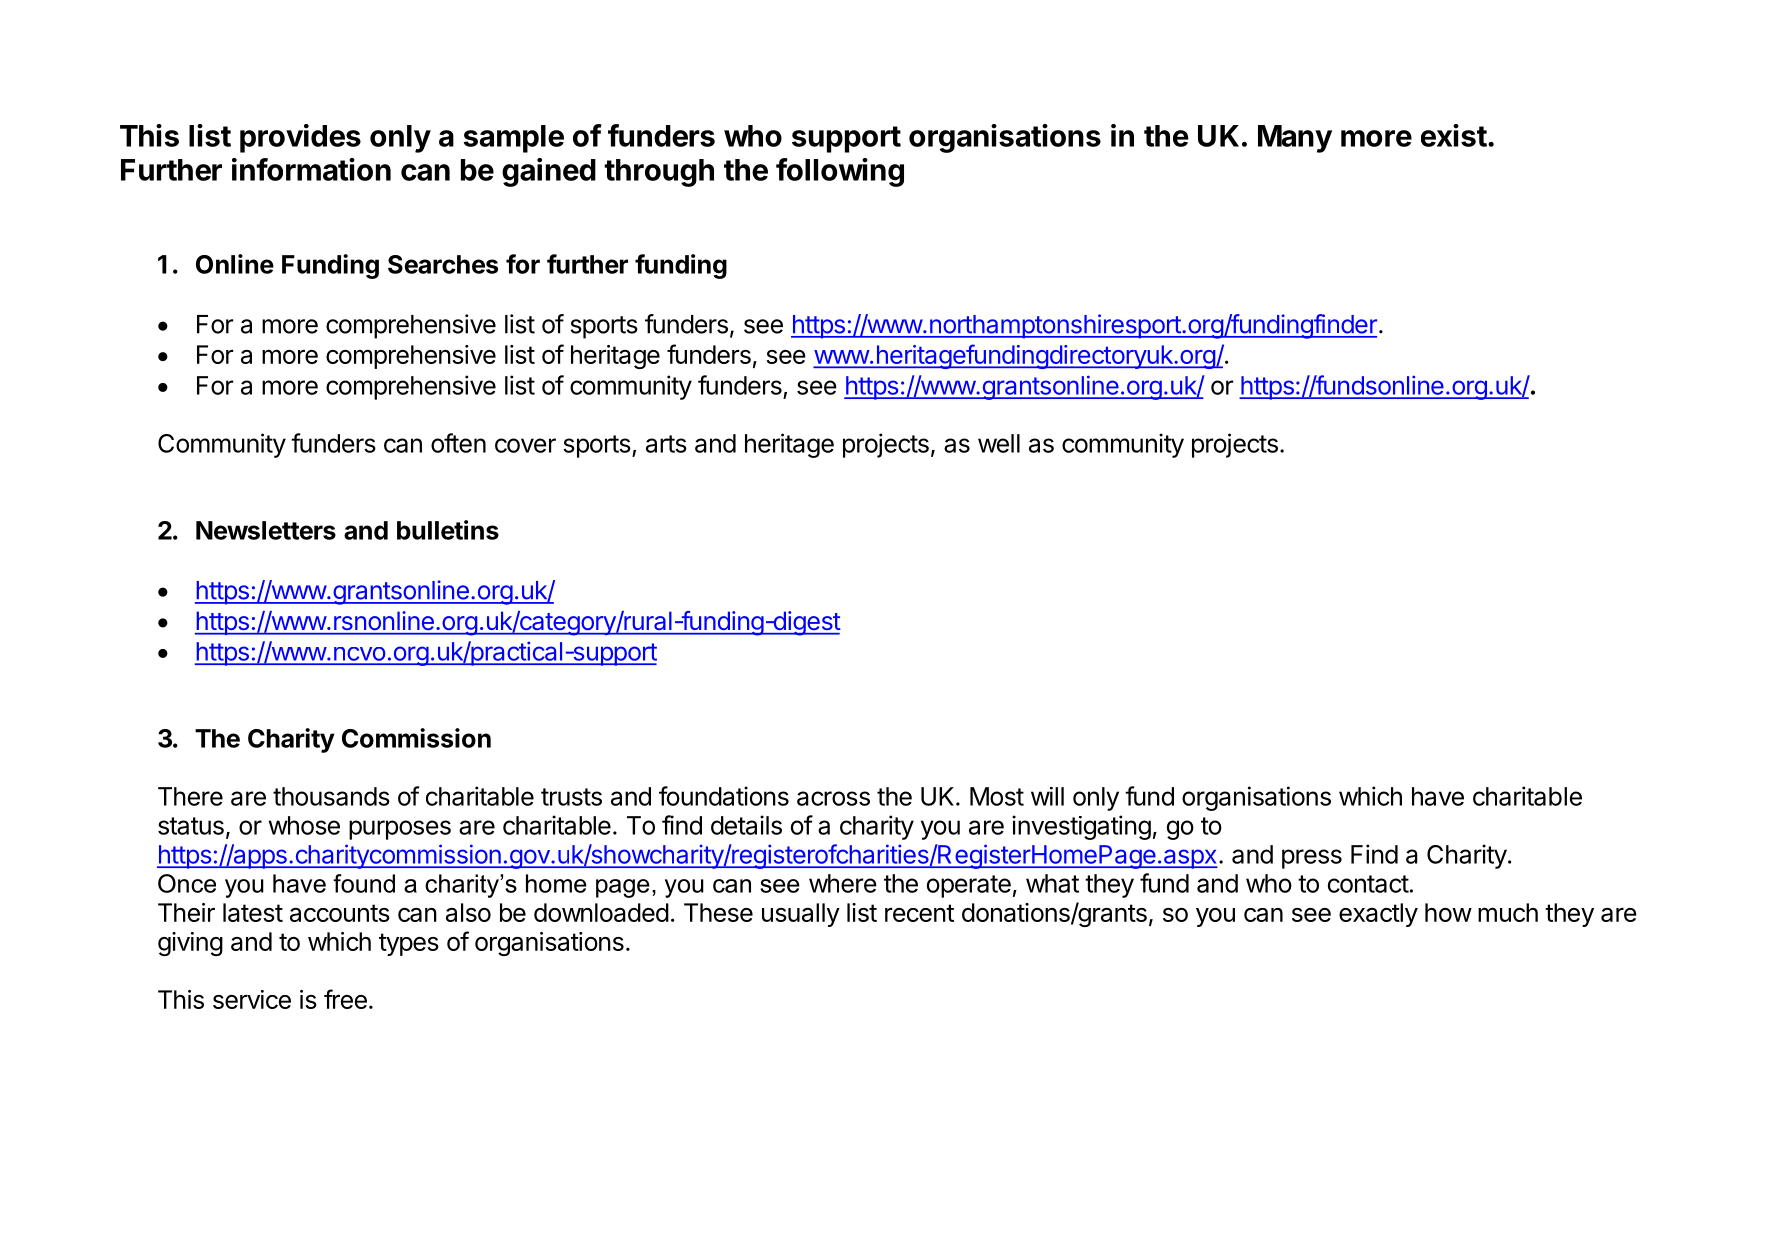 Image resolution: width=1770 pixels, height=1251 pixels. What do you see at coordinates (1047, 796) in the page?
I see `will` at bounding box center [1047, 796].
